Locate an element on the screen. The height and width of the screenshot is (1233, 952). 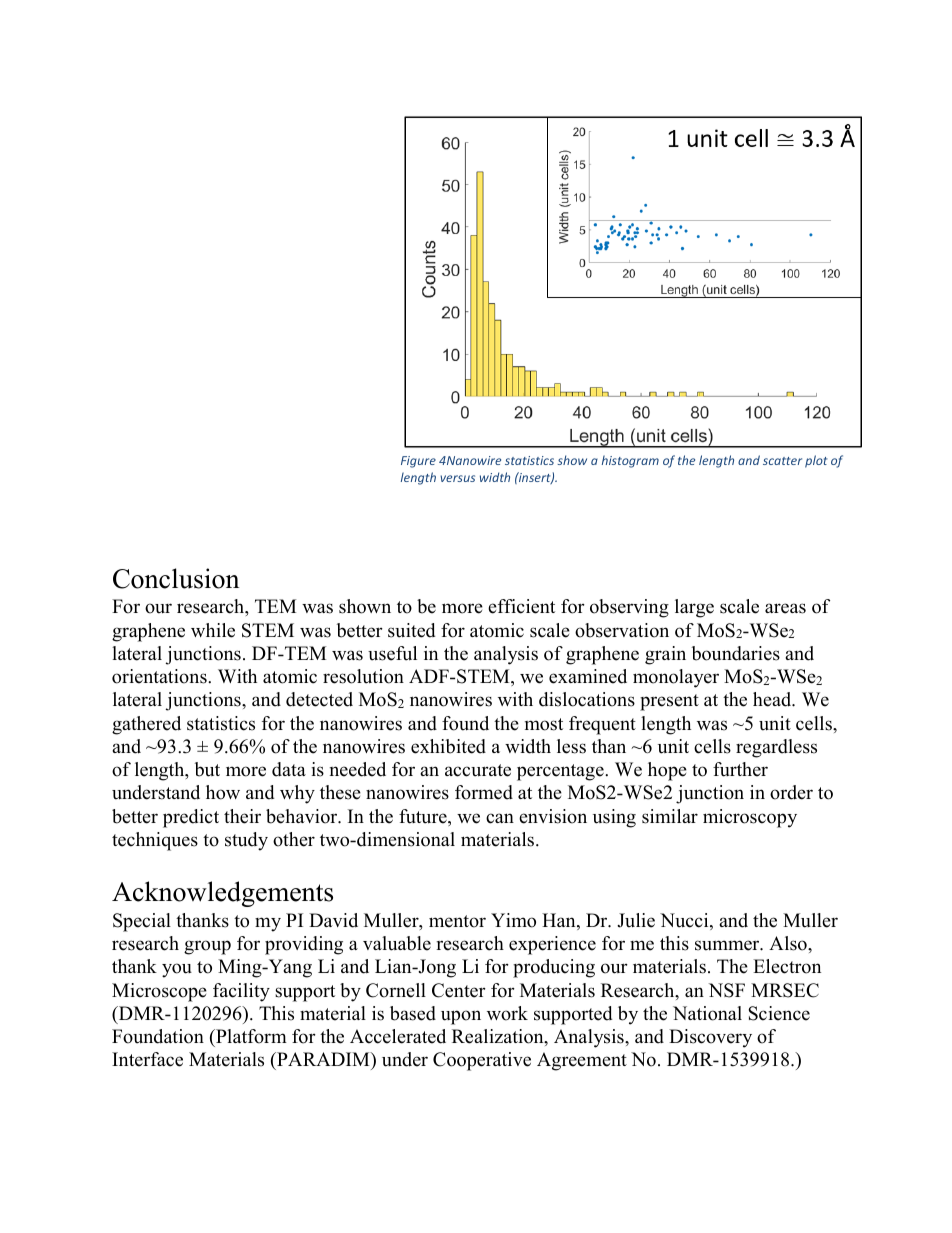
efficient is located at coordinates (521, 606).
